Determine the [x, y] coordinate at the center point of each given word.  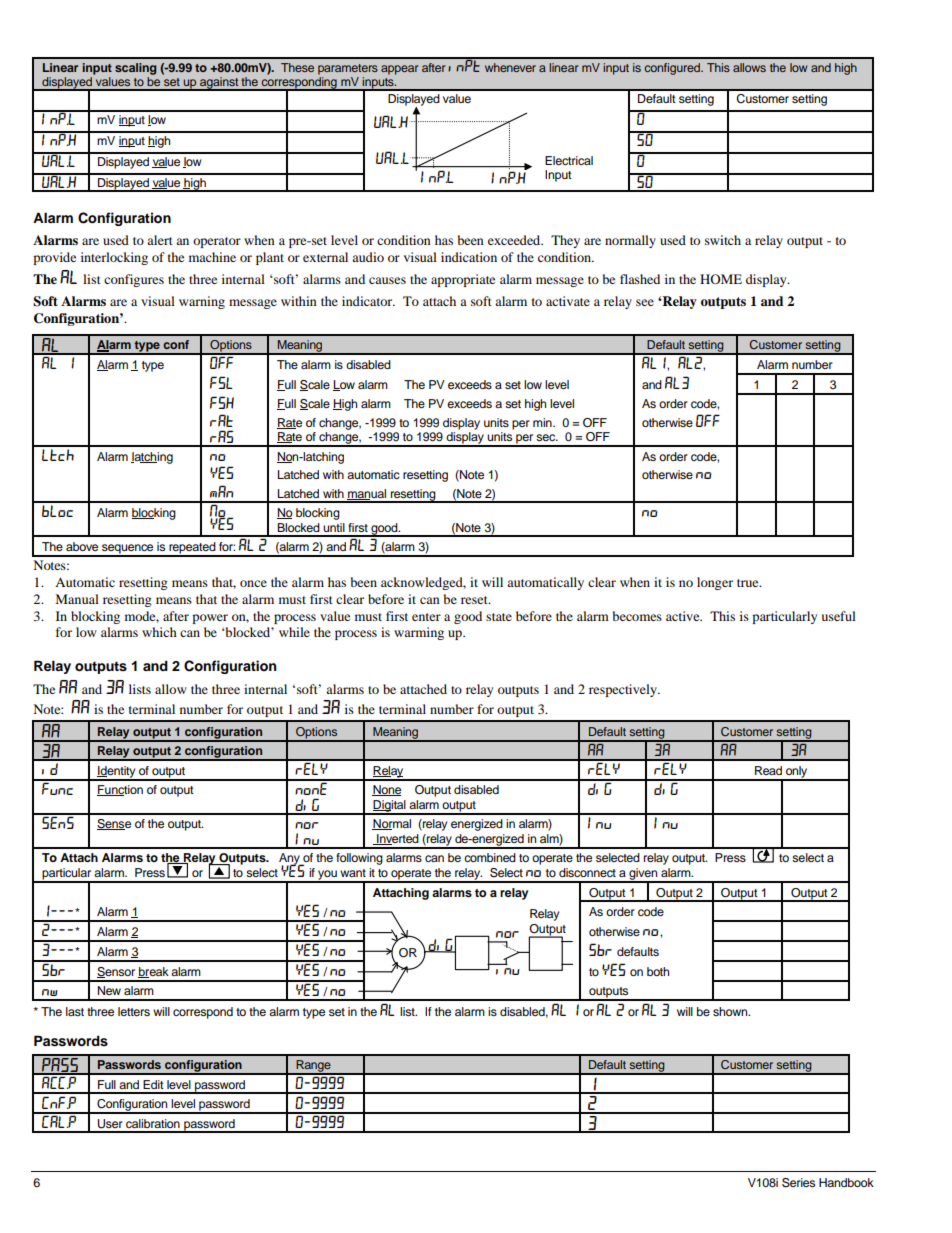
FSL [221, 382]
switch [723, 240]
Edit [153, 1084]
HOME [721, 279]
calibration [153, 1123]
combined [490, 857]
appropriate [463, 280]
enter [426, 617]
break [153, 972]
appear [399, 70]
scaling [136, 70]
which [159, 632]
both [658, 971]
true [749, 583]
